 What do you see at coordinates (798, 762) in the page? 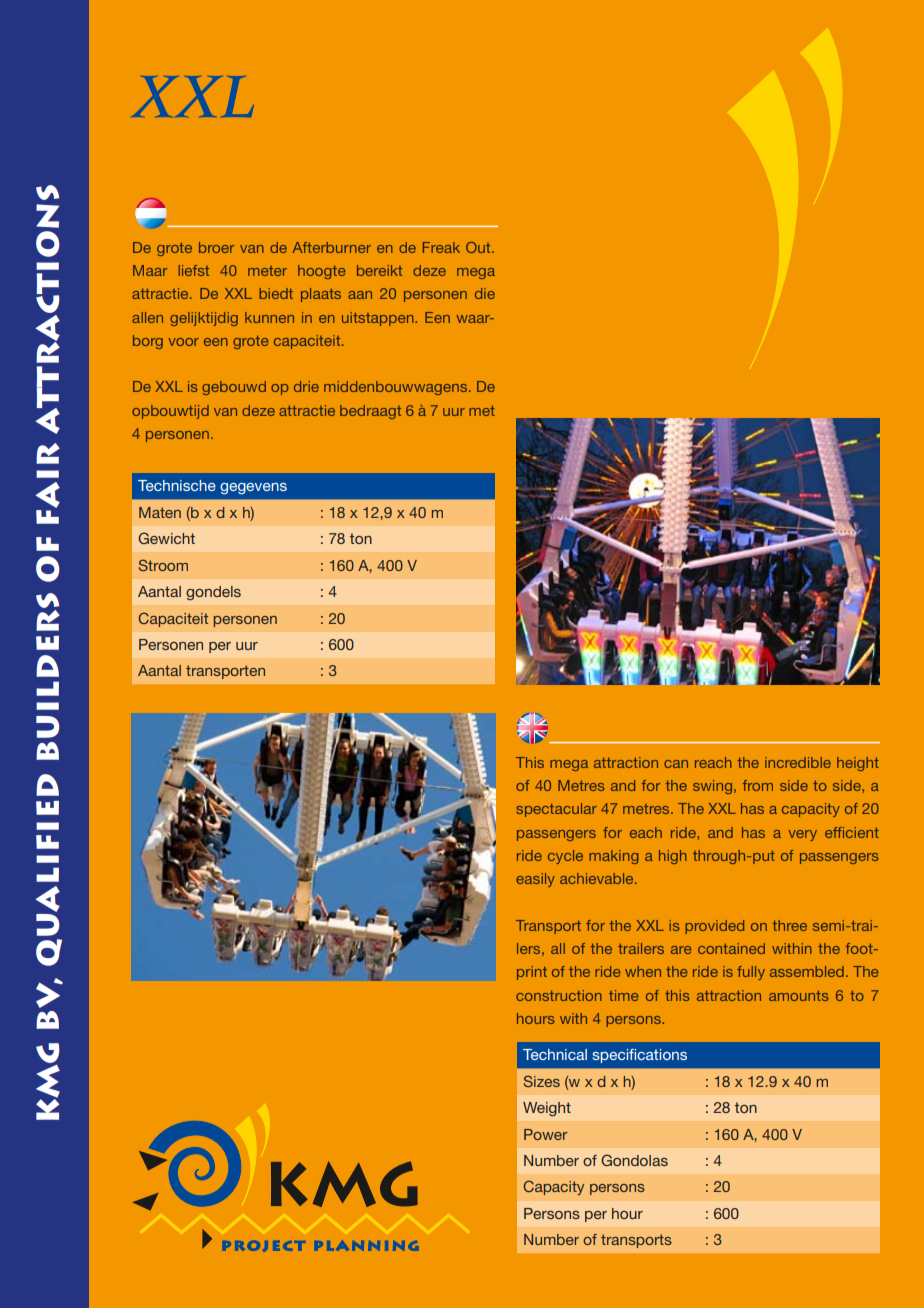
I see `incredible` at bounding box center [798, 762].
